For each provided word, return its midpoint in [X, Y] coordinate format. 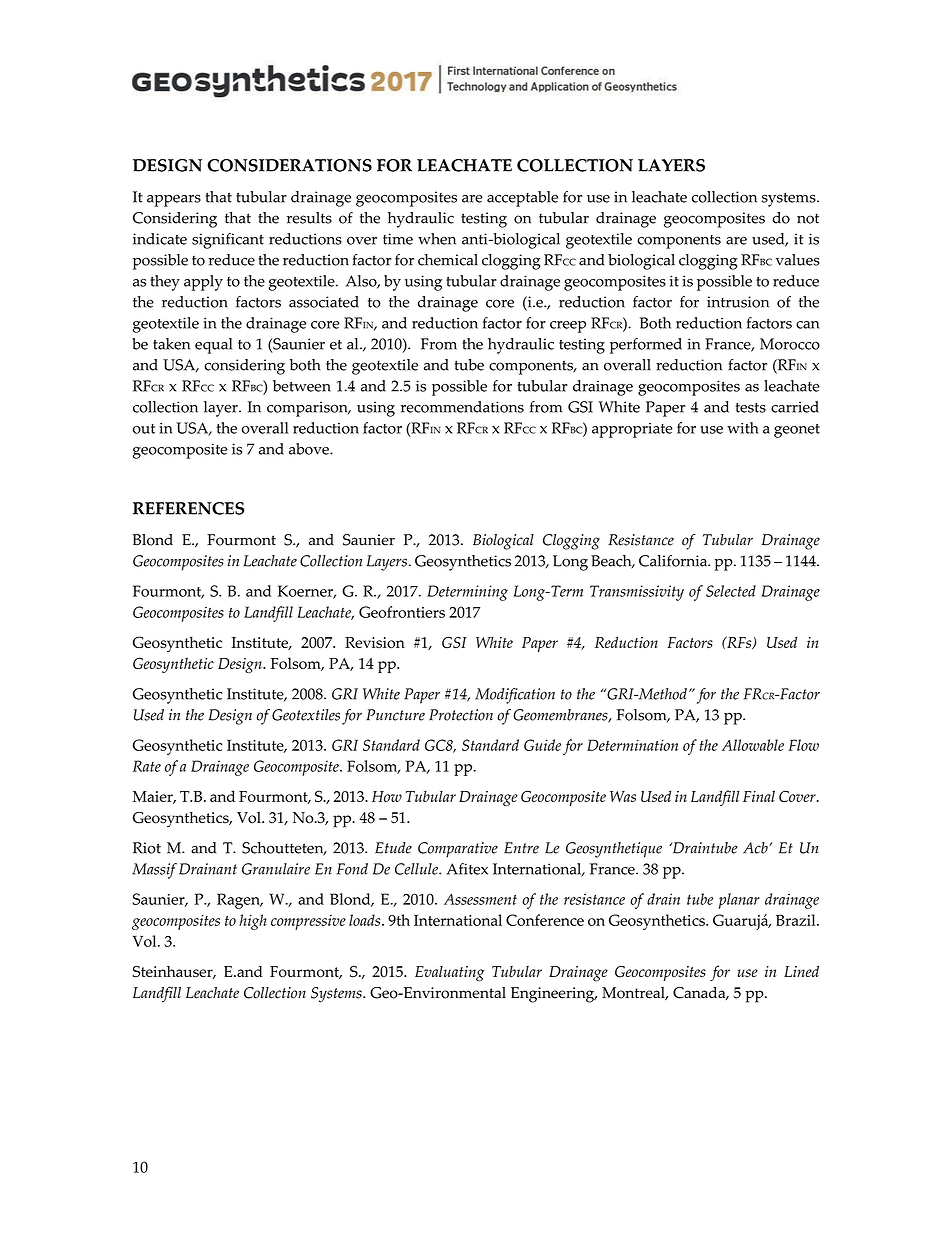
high [253, 922]
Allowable [753, 745]
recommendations [462, 407]
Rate [147, 766]
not [808, 218]
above [310, 449]
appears [174, 200]
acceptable [522, 199]
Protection [461, 715]
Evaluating [449, 974]
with [743, 428]
